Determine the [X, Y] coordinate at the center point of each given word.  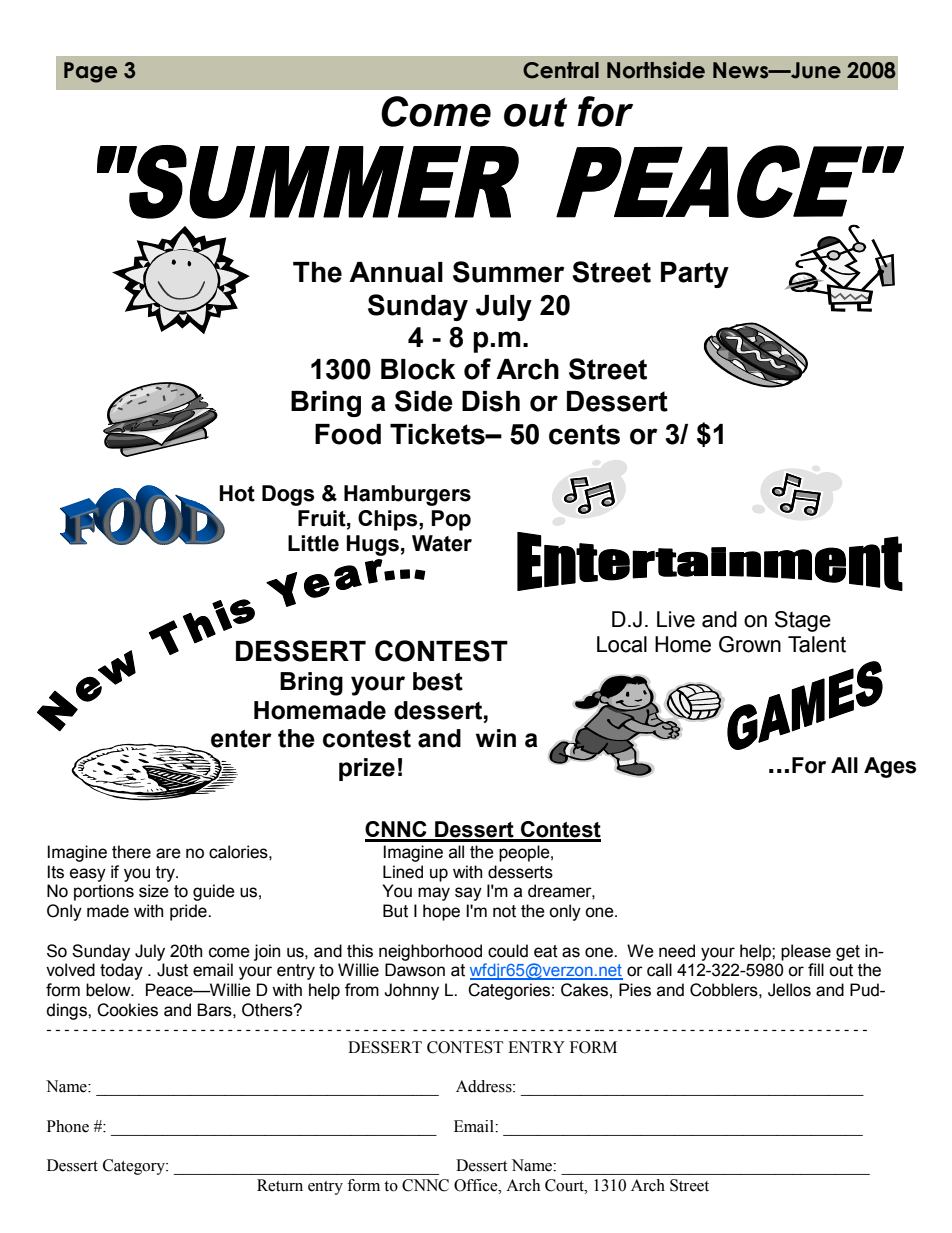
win [496, 738]
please [806, 952]
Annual [396, 272]
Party [695, 275]
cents [584, 434]
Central [561, 70]
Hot [237, 493]
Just [172, 970]
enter [241, 739]
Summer [508, 272]
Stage [803, 621]
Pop [451, 520]
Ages [890, 767]
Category [135, 1167]
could [508, 951]
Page [90, 72]
